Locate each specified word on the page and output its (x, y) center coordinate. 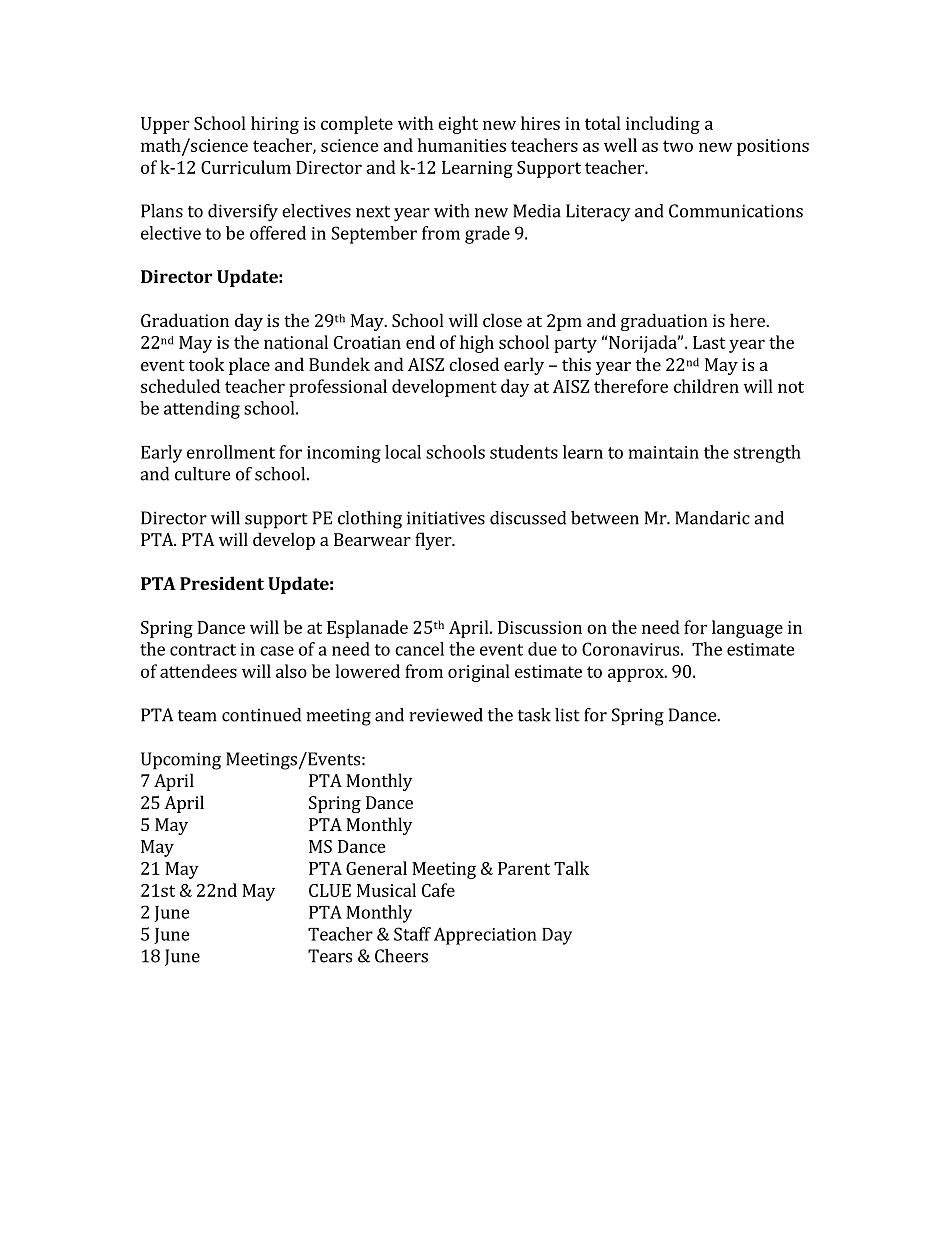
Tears (330, 956)
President (222, 583)
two (678, 146)
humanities (462, 145)
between (605, 518)
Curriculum (246, 167)
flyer (434, 541)
